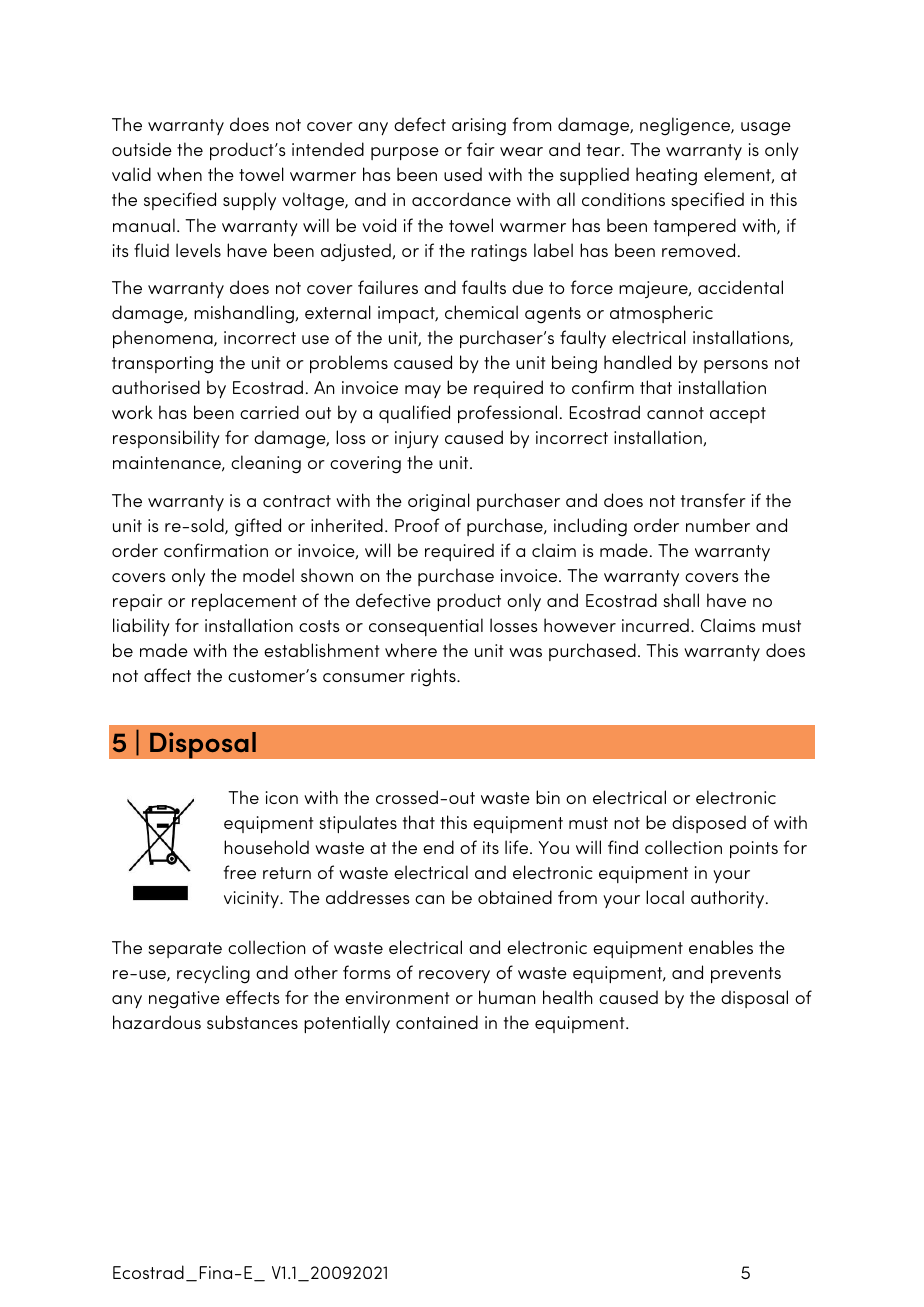  I want to click on negative, so click(184, 1000).
